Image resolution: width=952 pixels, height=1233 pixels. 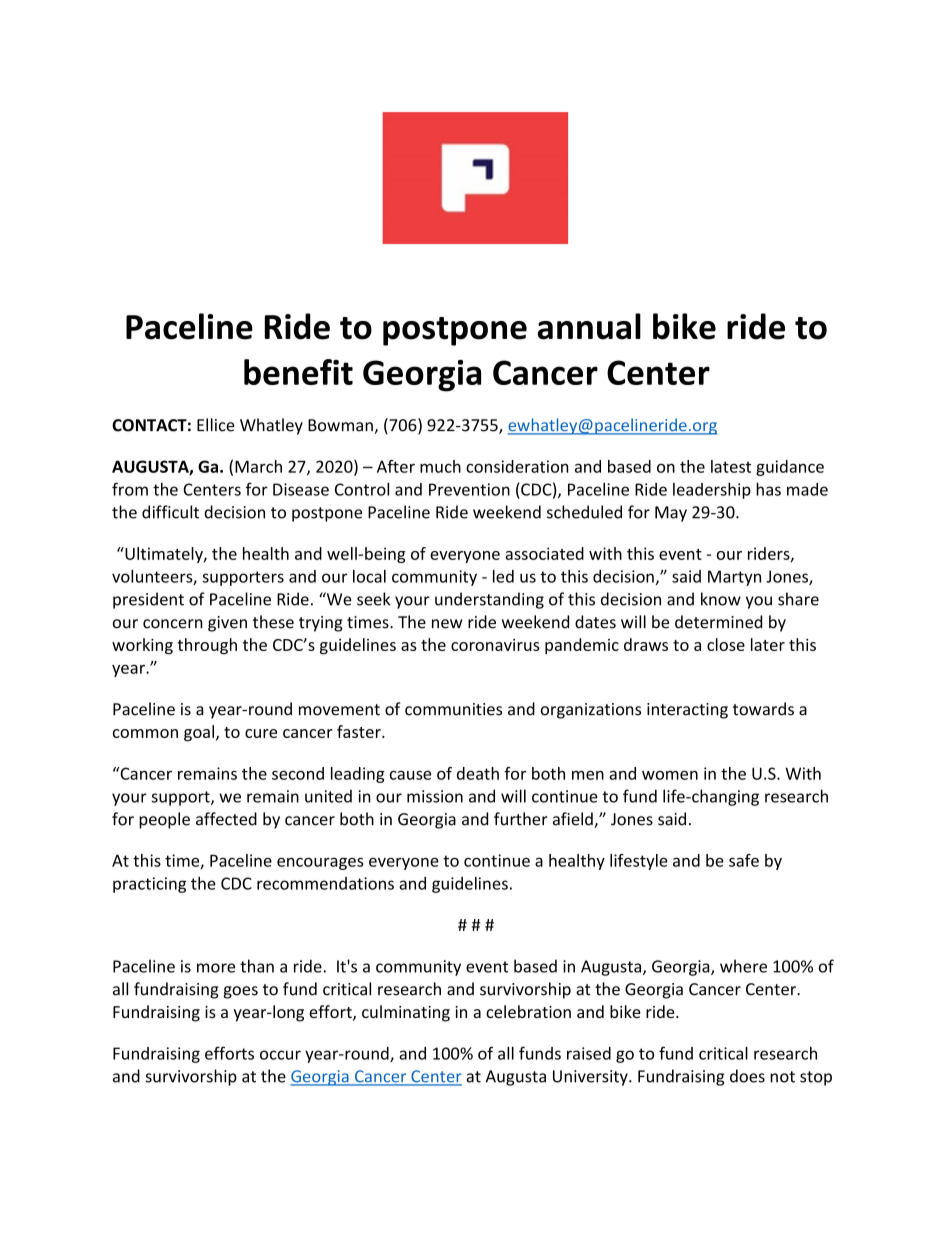 I want to click on benefit, so click(x=298, y=372).
